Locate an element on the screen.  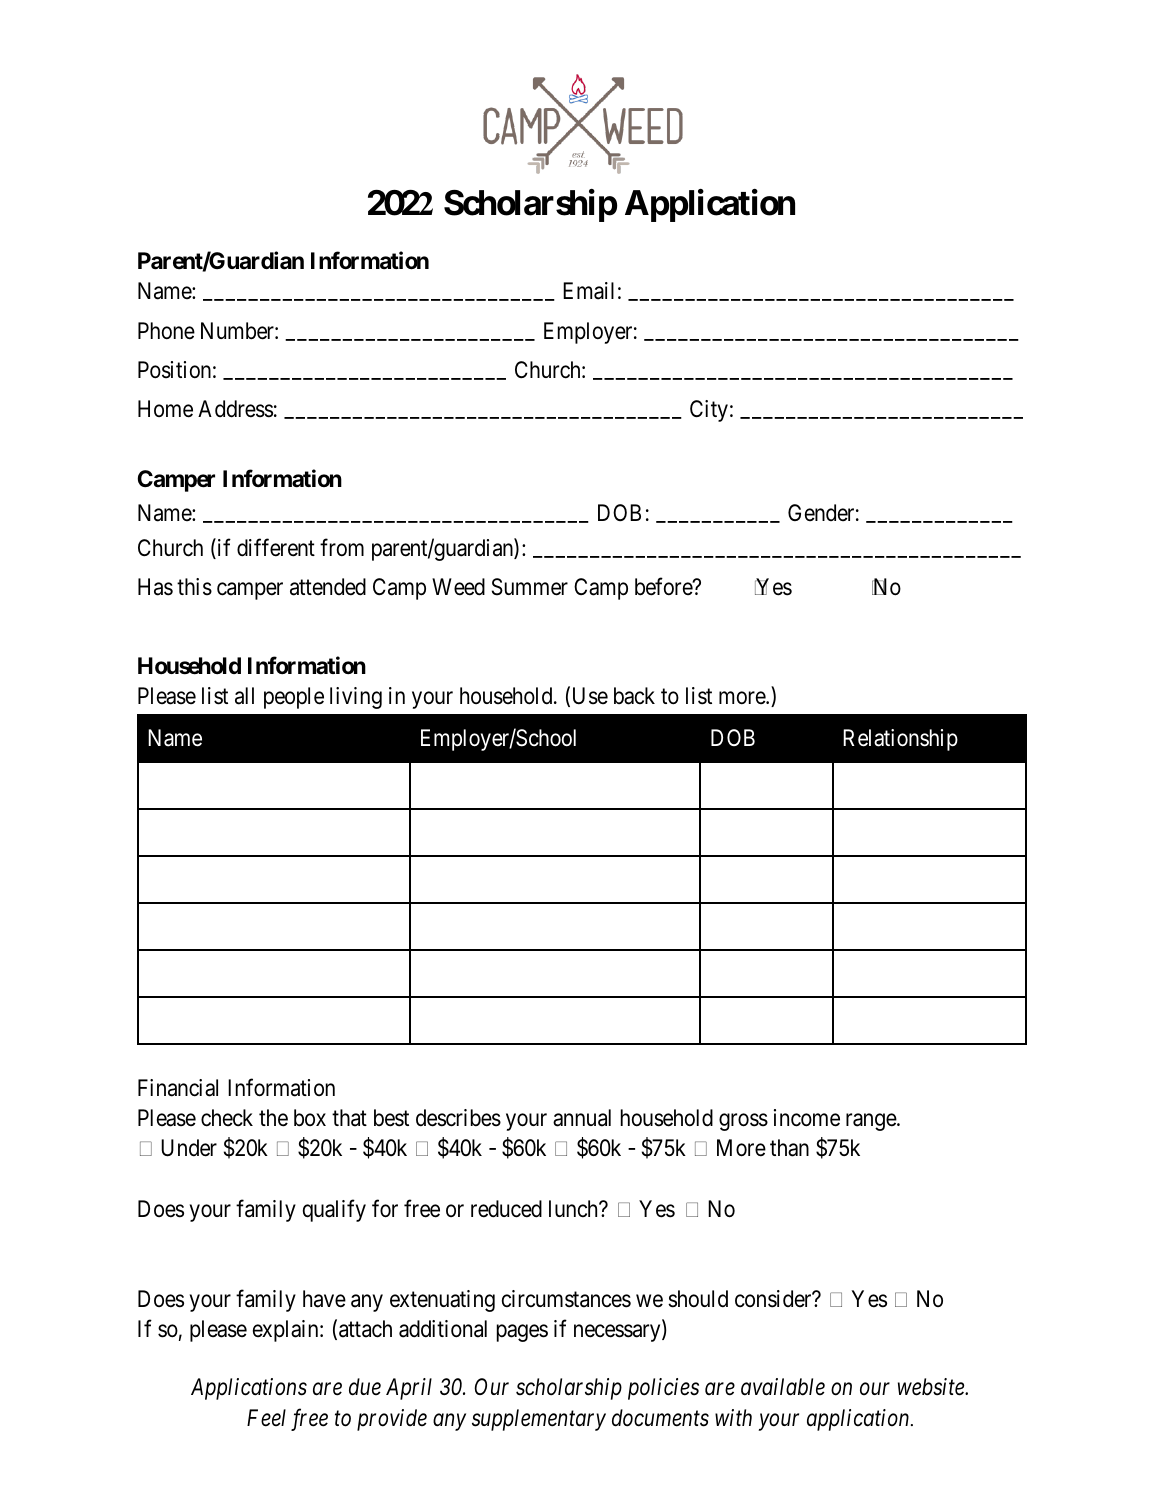
Phone is located at coordinates (166, 331).
